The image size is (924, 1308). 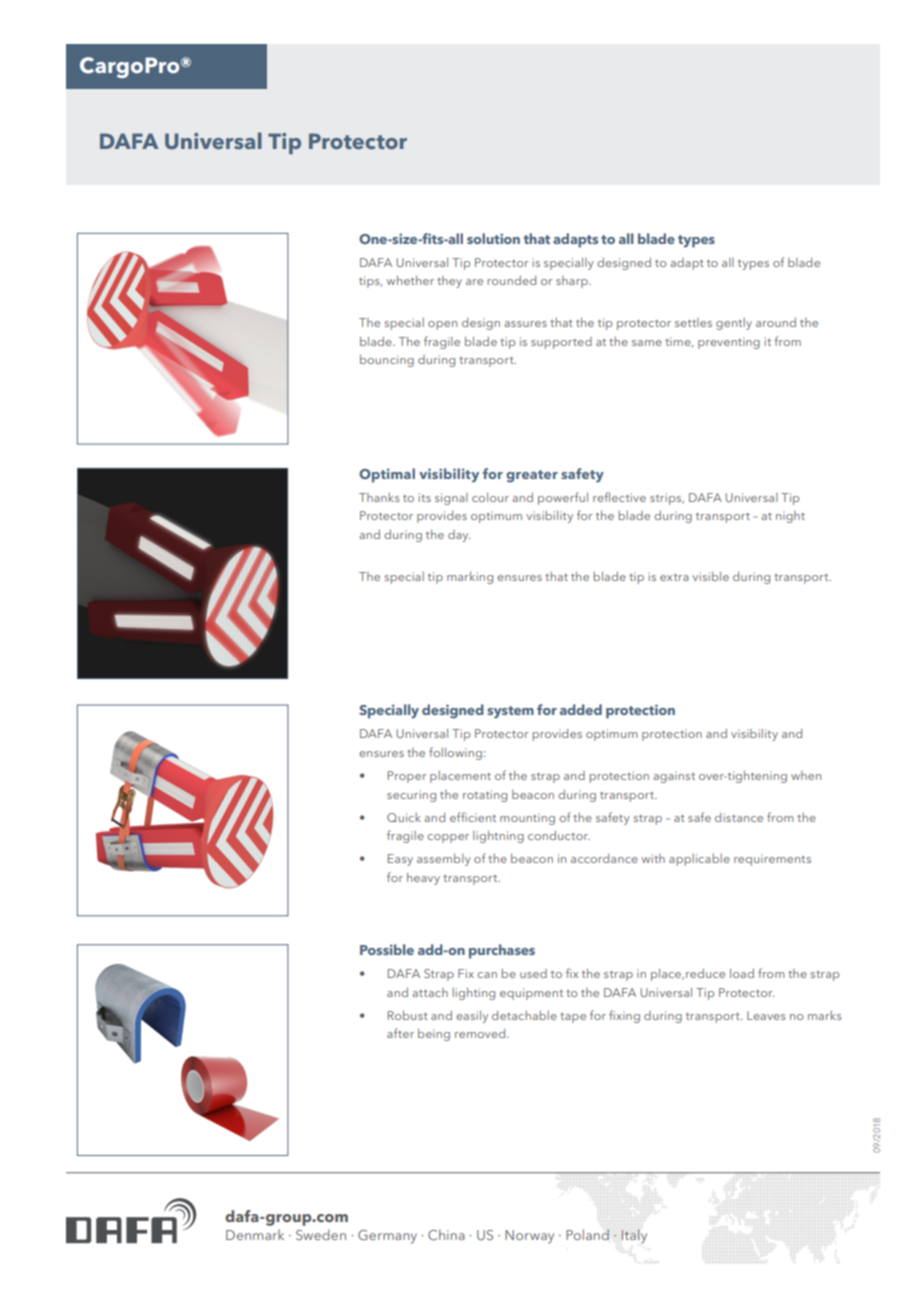 I want to click on when, so click(x=806, y=775).
